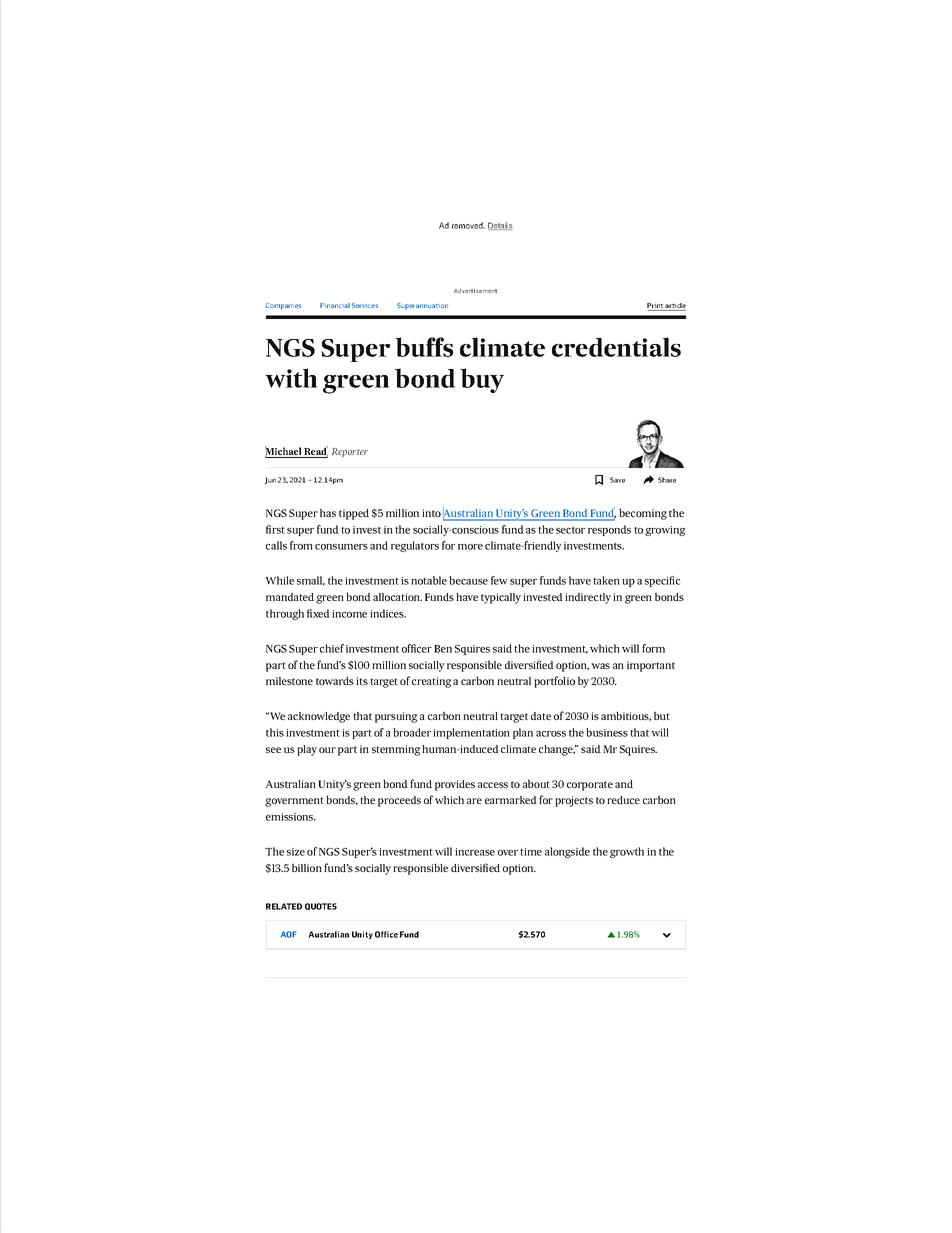  What do you see at coordinates (321, 906) in the document?
I see `QUOTES` at bounding box center [321, 906].
